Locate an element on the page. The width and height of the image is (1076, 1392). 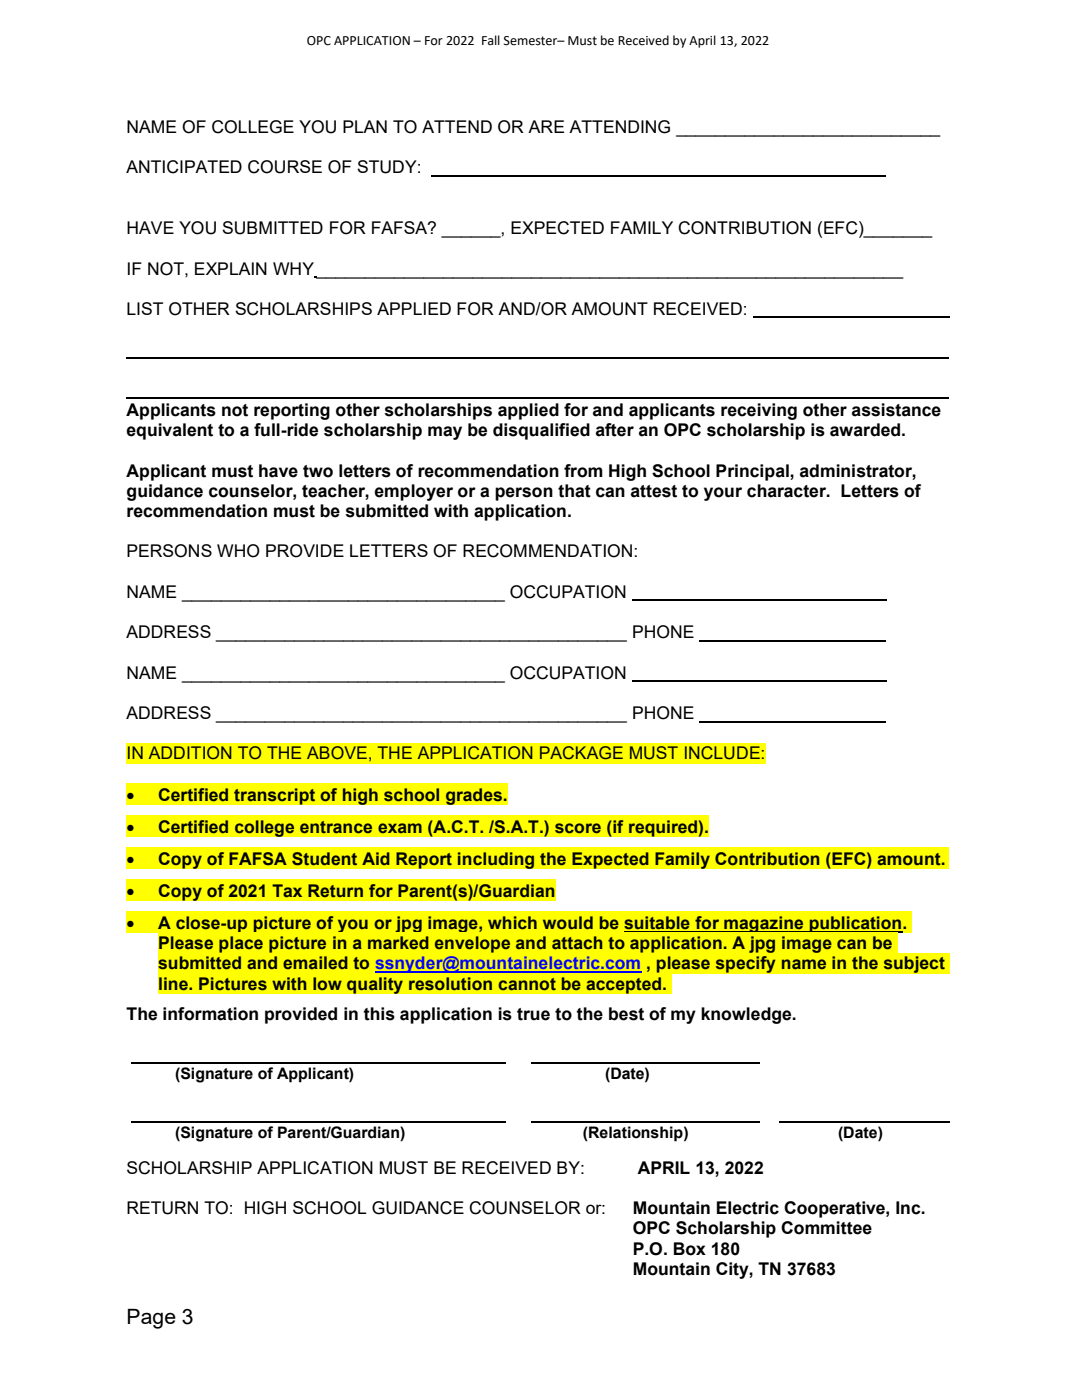
Fall is located at coordinates (491, 40).
